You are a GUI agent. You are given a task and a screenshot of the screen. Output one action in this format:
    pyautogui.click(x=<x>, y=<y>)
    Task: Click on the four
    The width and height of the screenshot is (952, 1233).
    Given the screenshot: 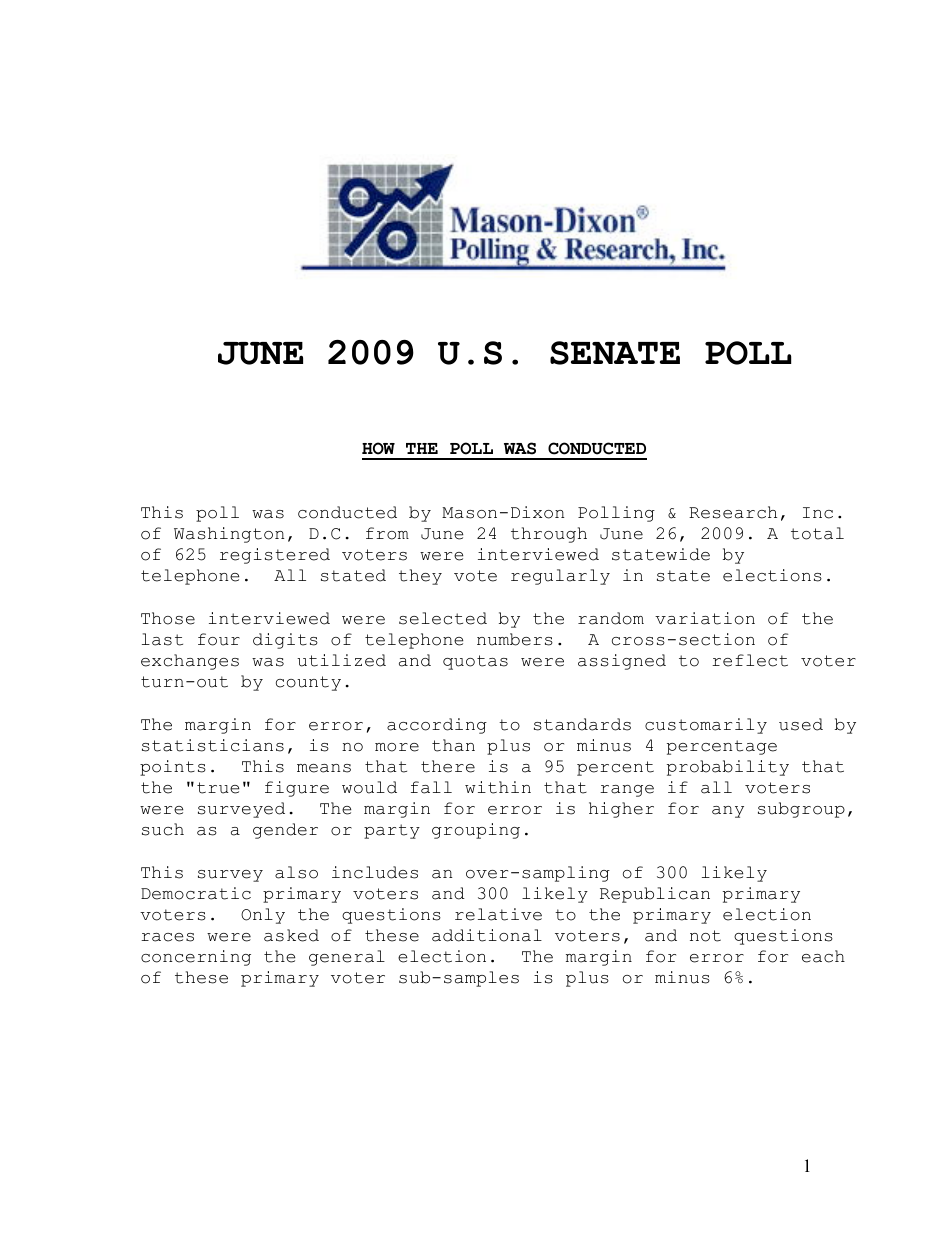 What is the action you would take?
    pyautogui.click(x=219, y=639)
